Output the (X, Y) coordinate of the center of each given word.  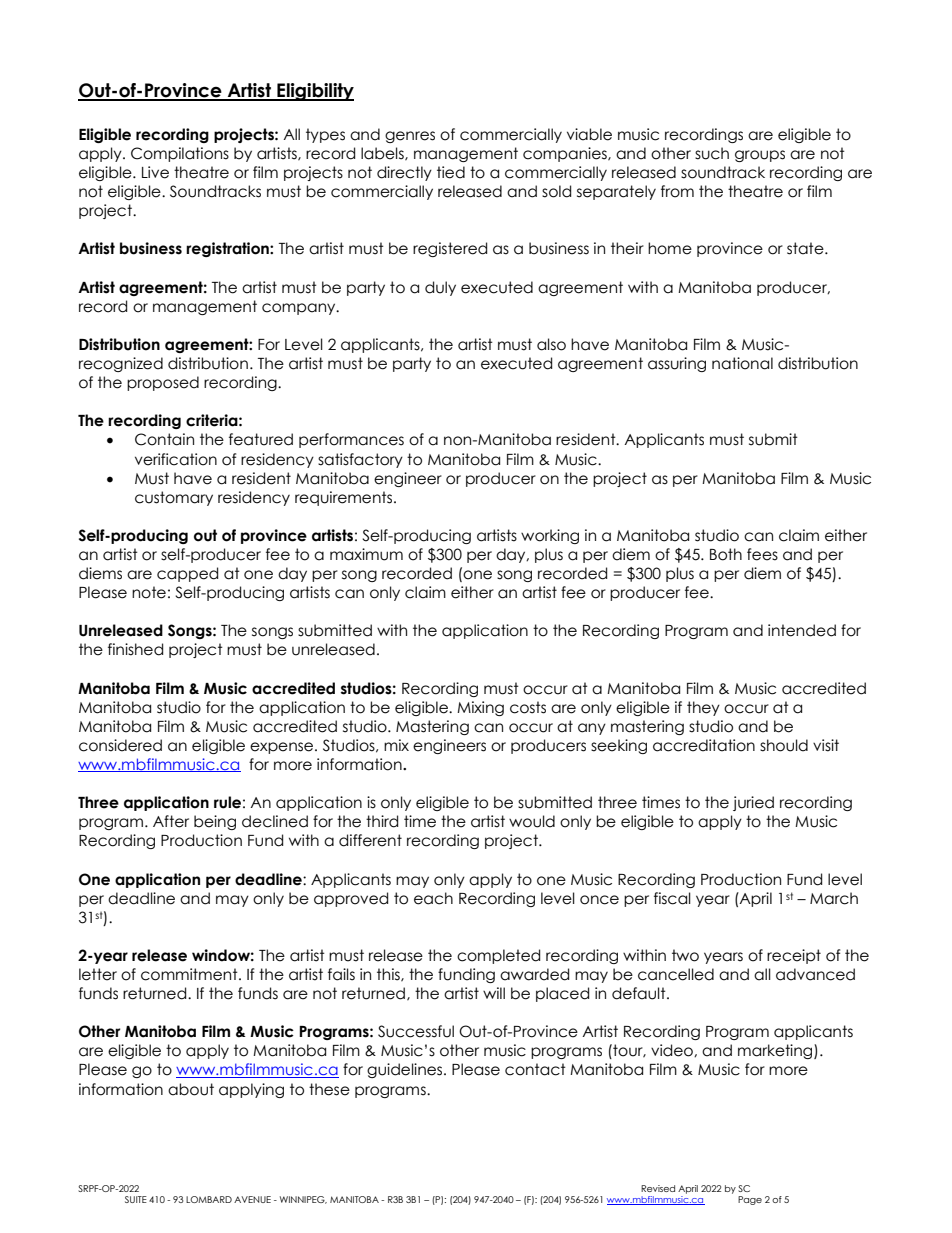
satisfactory (360, 460)
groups (760, 156)
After (171, 821)
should (784, 745)
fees (762, 554)
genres (410, 137)
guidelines (406, 1070)
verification (176, 459)
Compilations (180, 154)
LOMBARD (209, 1199)
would (532, 821)
